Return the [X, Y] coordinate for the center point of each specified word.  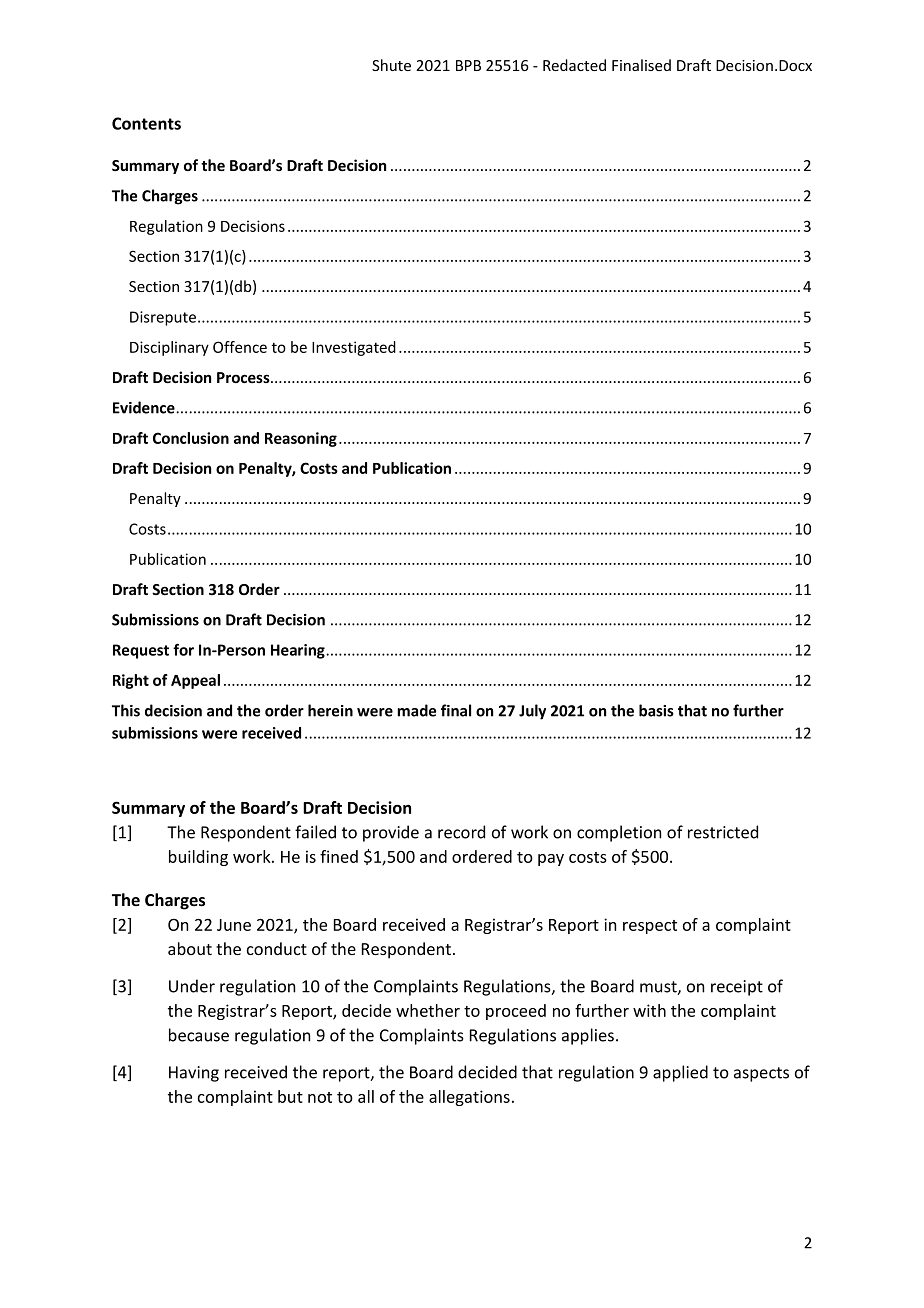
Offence [240, 347]
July [532, 712]
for [183, 649]
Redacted [574, 65]
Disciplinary [169, 348]
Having [194, 1074]
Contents [146, 123]
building [198, 858]
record [461, 832]
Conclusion [191, 438]
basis [656, 710]
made [416, 710]
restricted [723, 832]
